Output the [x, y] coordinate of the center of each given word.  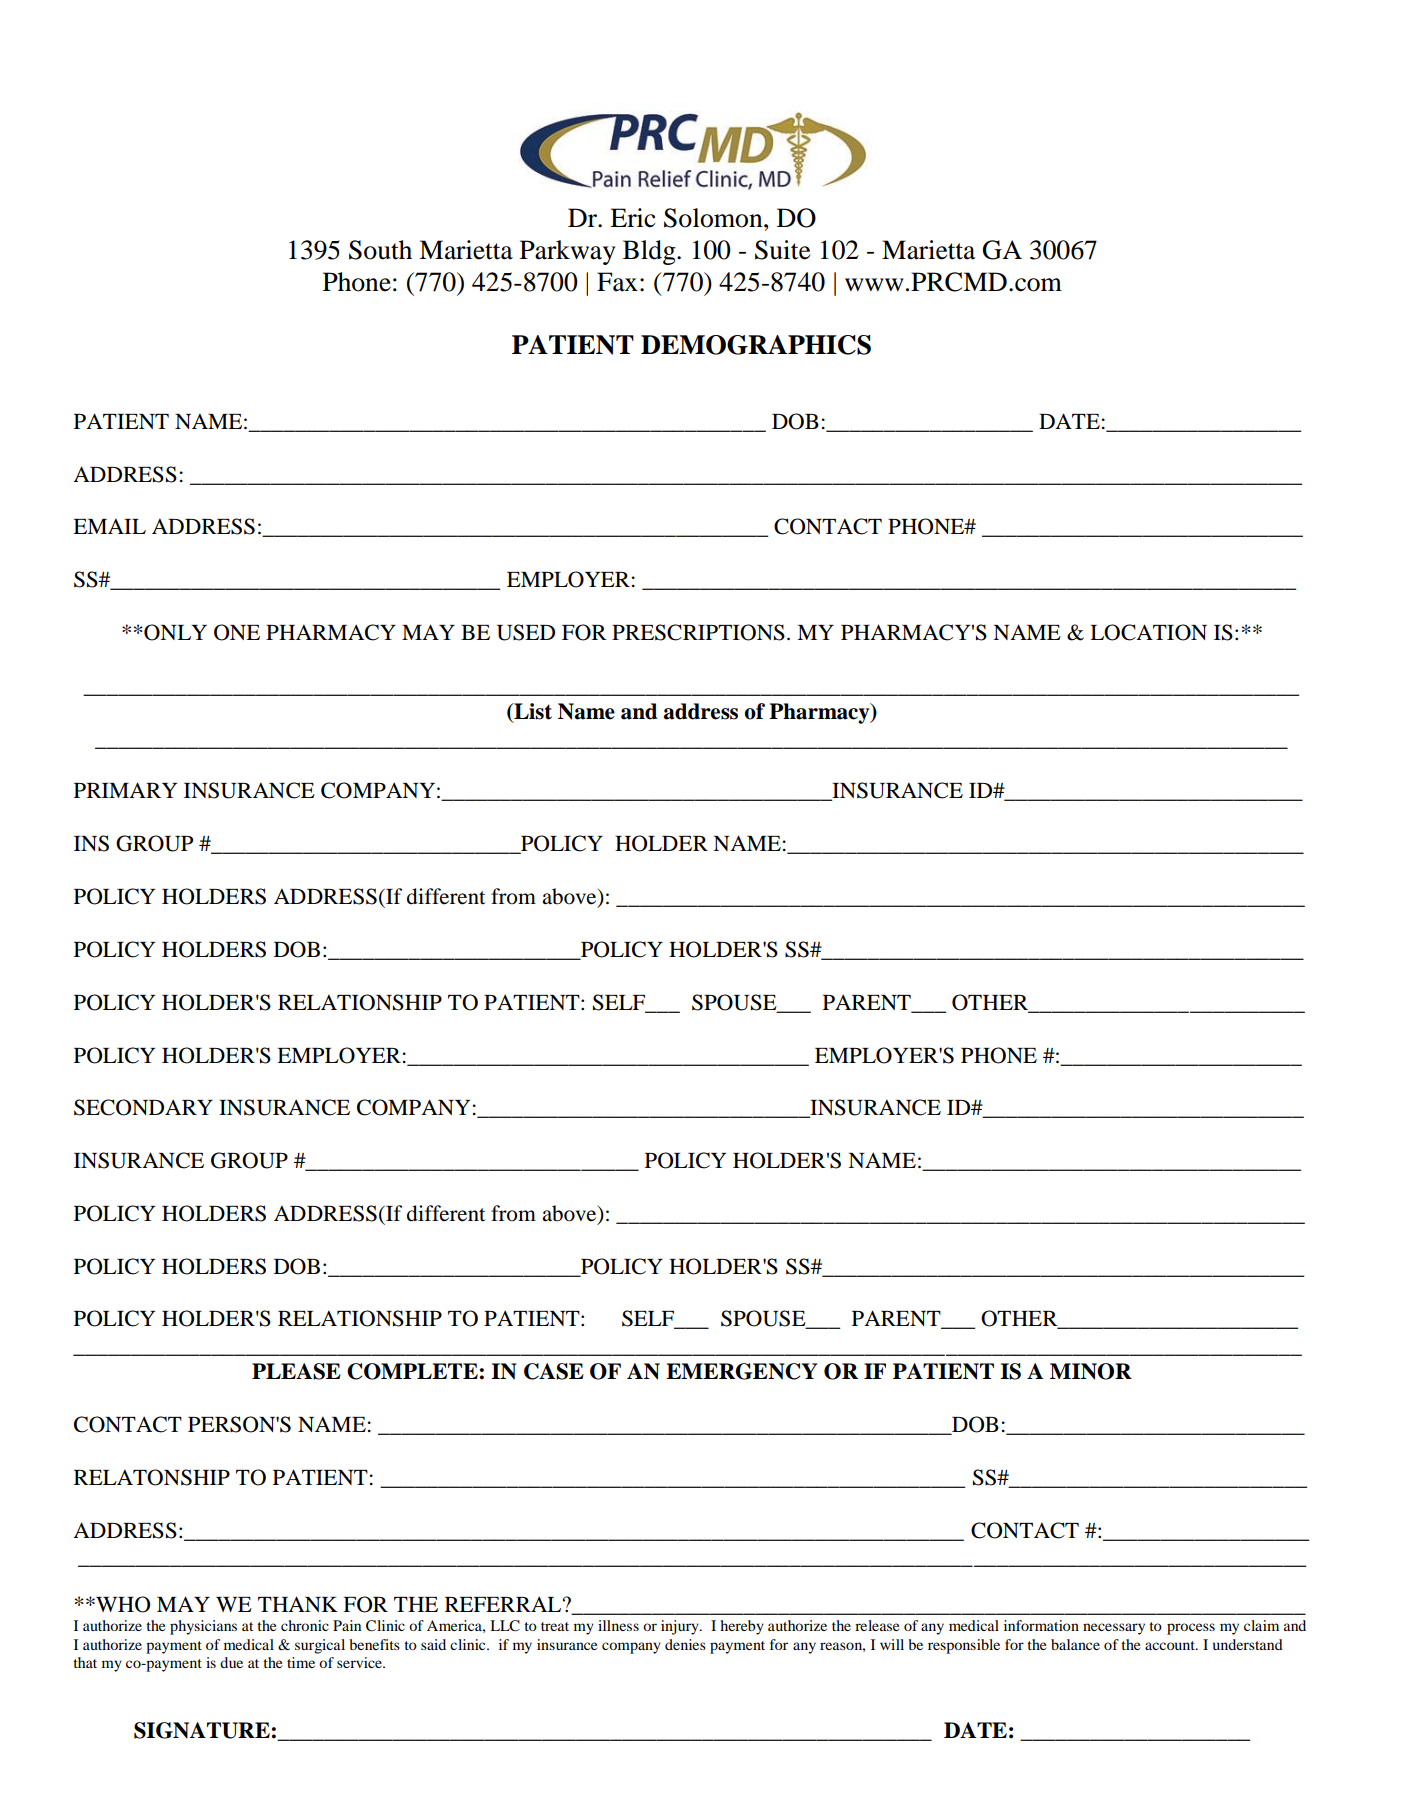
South [380, 250]
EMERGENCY [741, 1371]
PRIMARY [125, 790]
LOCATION [1148, 632]
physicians [203, 1627]
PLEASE [296, 1371]
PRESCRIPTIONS [698, 632]
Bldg [650, 252]
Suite [782, 250]
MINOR [1091, 1371]
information [1041, 1625]
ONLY [174, 632]
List [532, 712]
